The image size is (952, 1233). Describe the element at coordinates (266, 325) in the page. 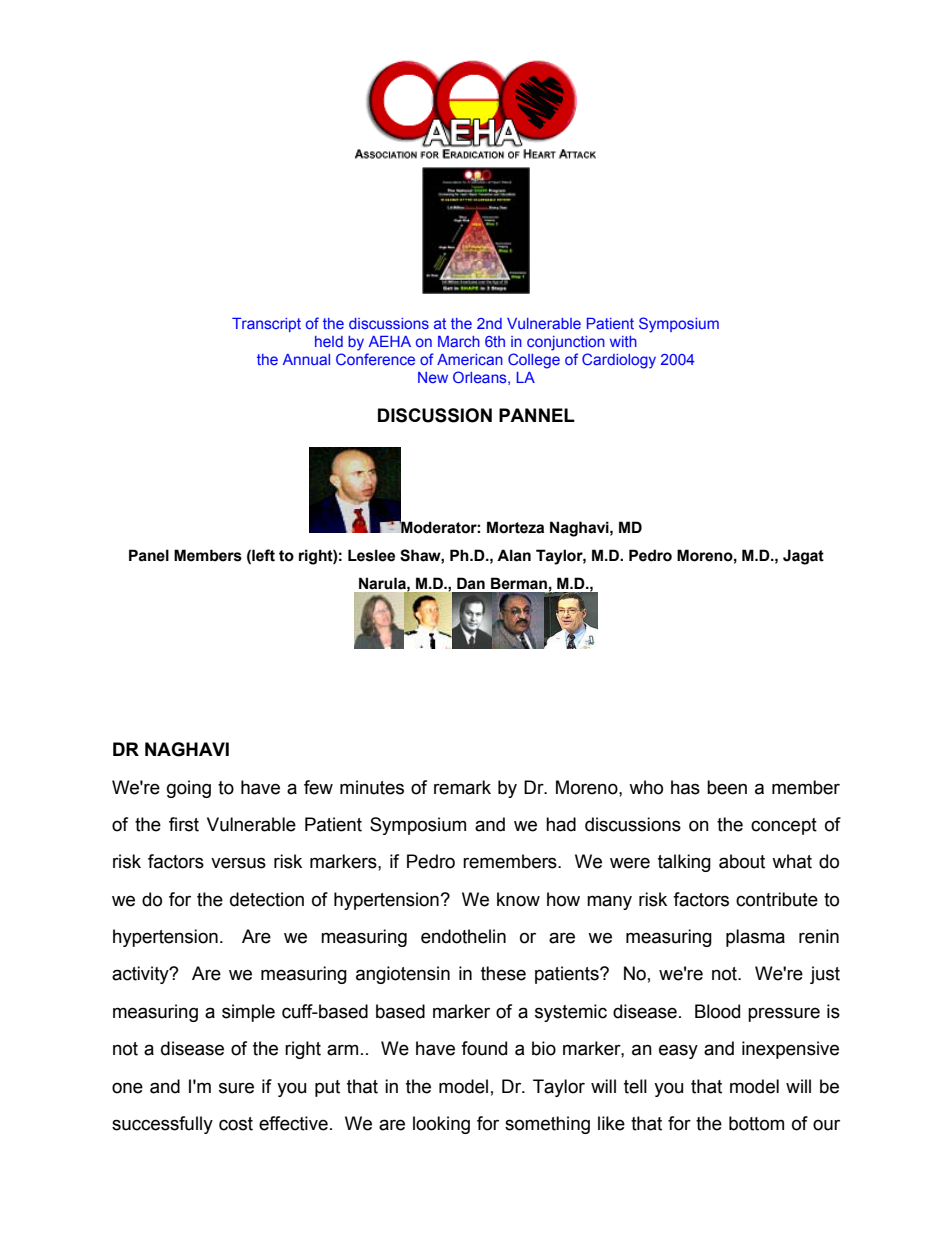

I see `Transcript` at that location.
